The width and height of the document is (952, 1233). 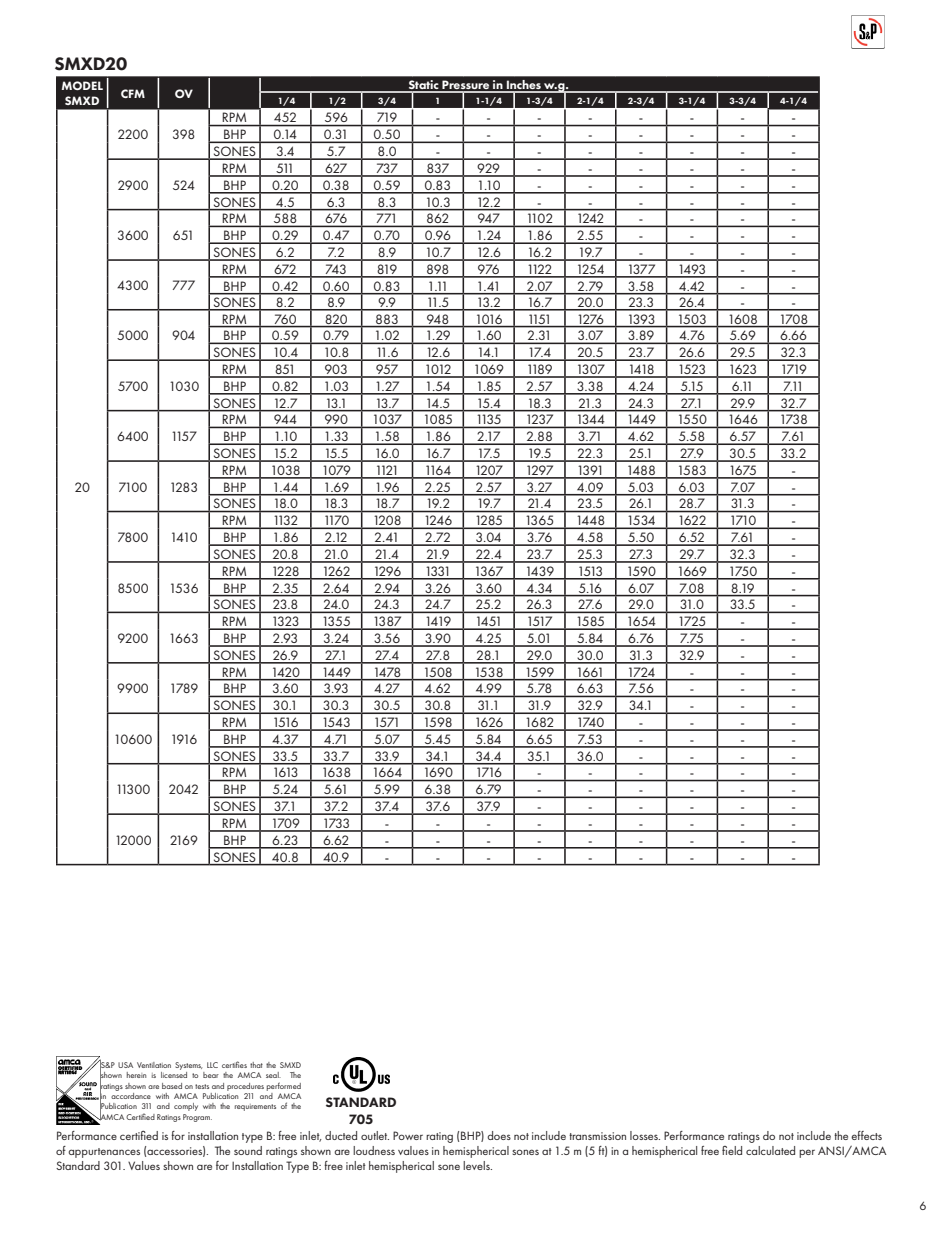 What do you see at coordinates (133, 93) in the document?
I see `CFM` at bounding box center [133, 93].
